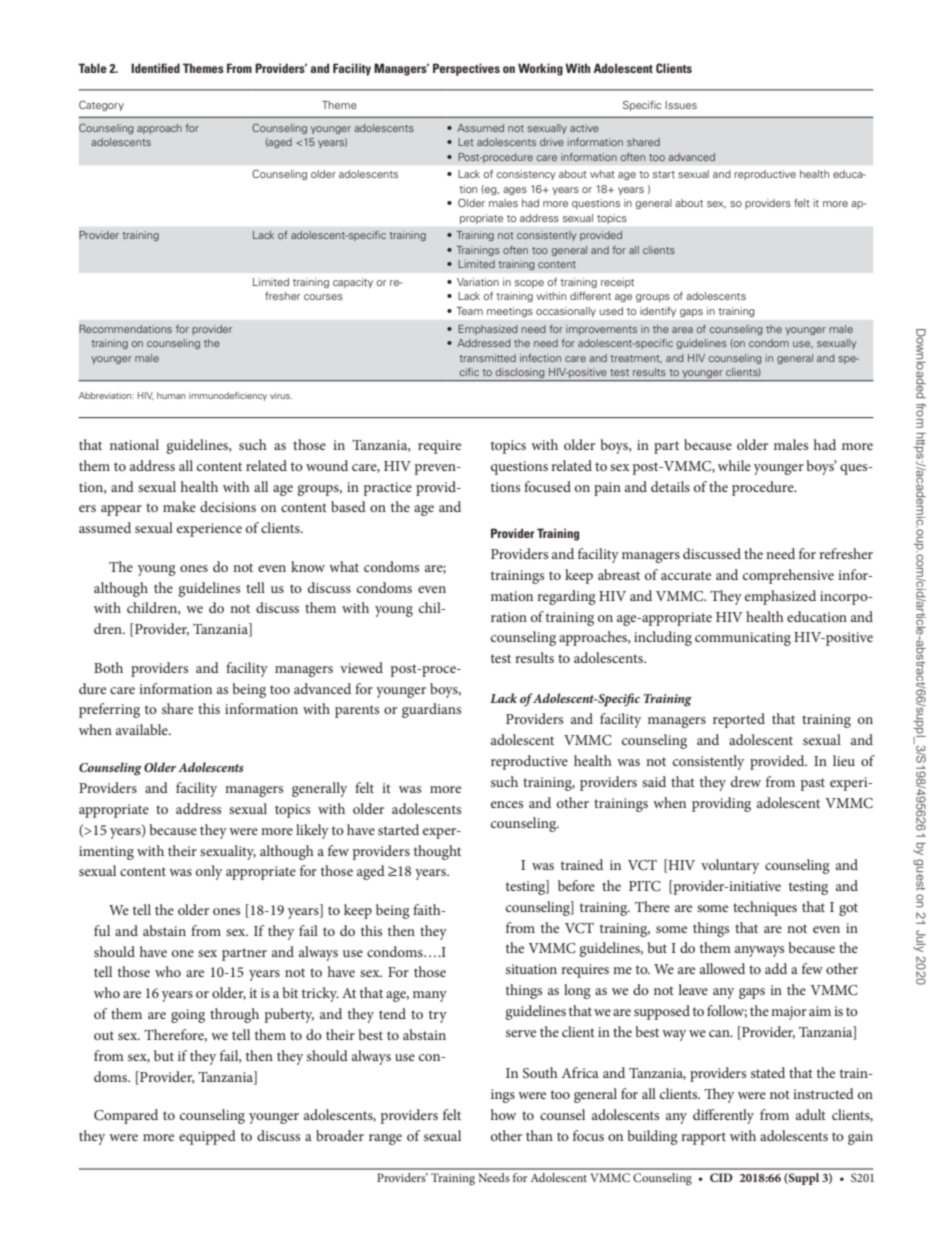 The height and width of the image is (1255, 952). Describe the element at coordinates (361, 667) in the image. I see `viewed` at that location.
